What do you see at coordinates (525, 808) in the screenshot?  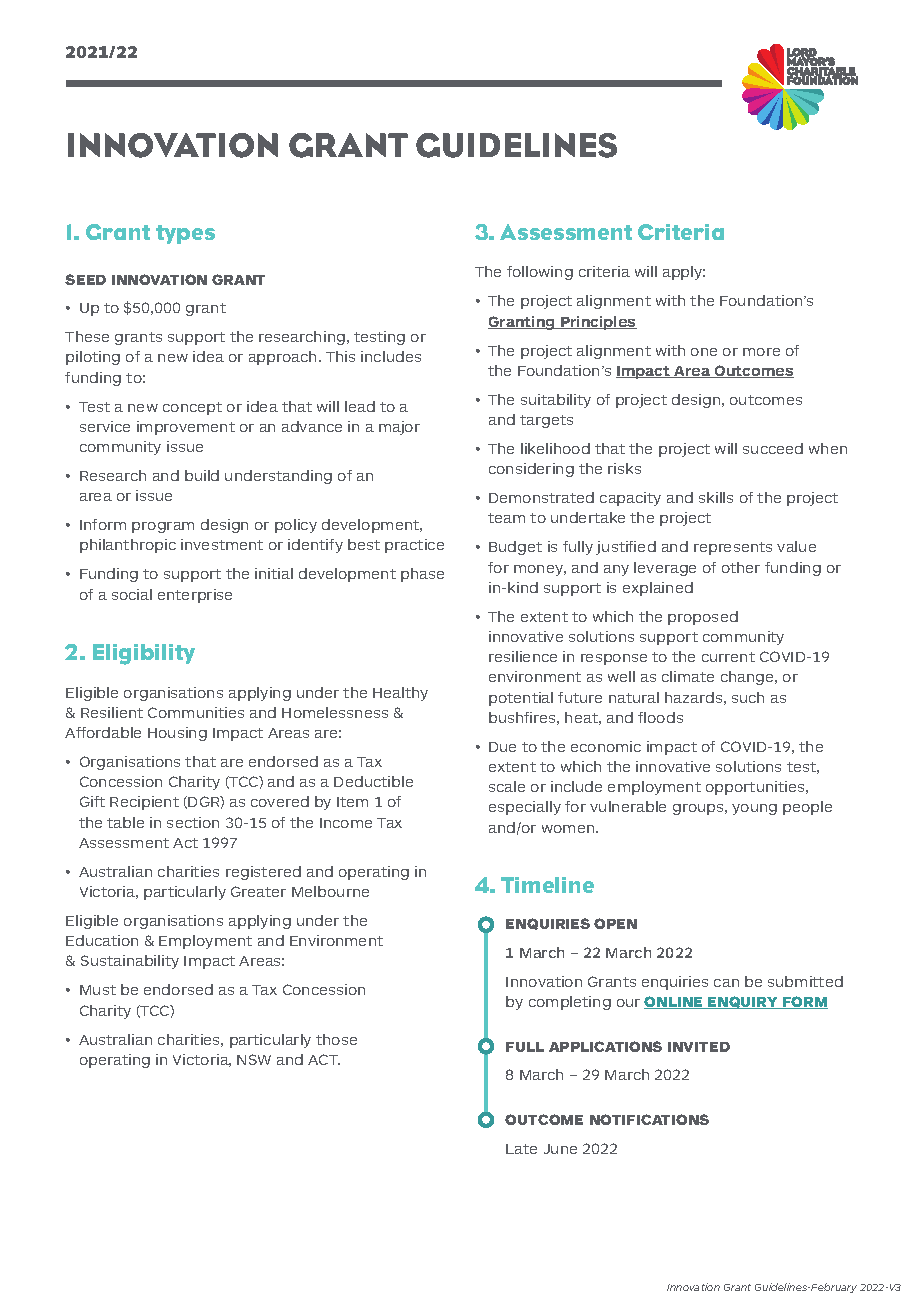 I see `especially` at bounding box center [525, 808].
